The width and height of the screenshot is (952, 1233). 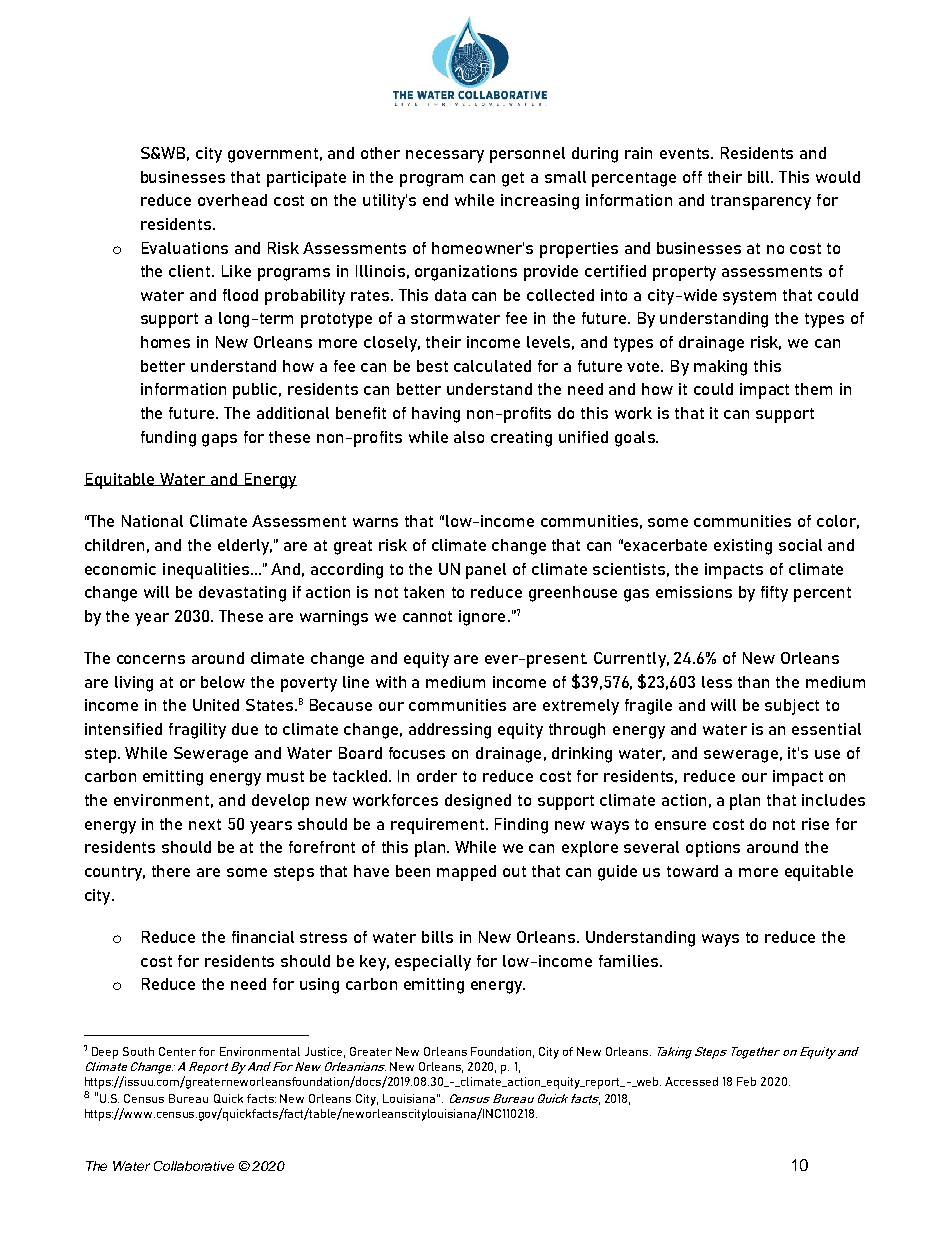 What do you see at coordinates (761, 202) in the screenshot?
I see `transparency` at bounding box center [761, 202].
